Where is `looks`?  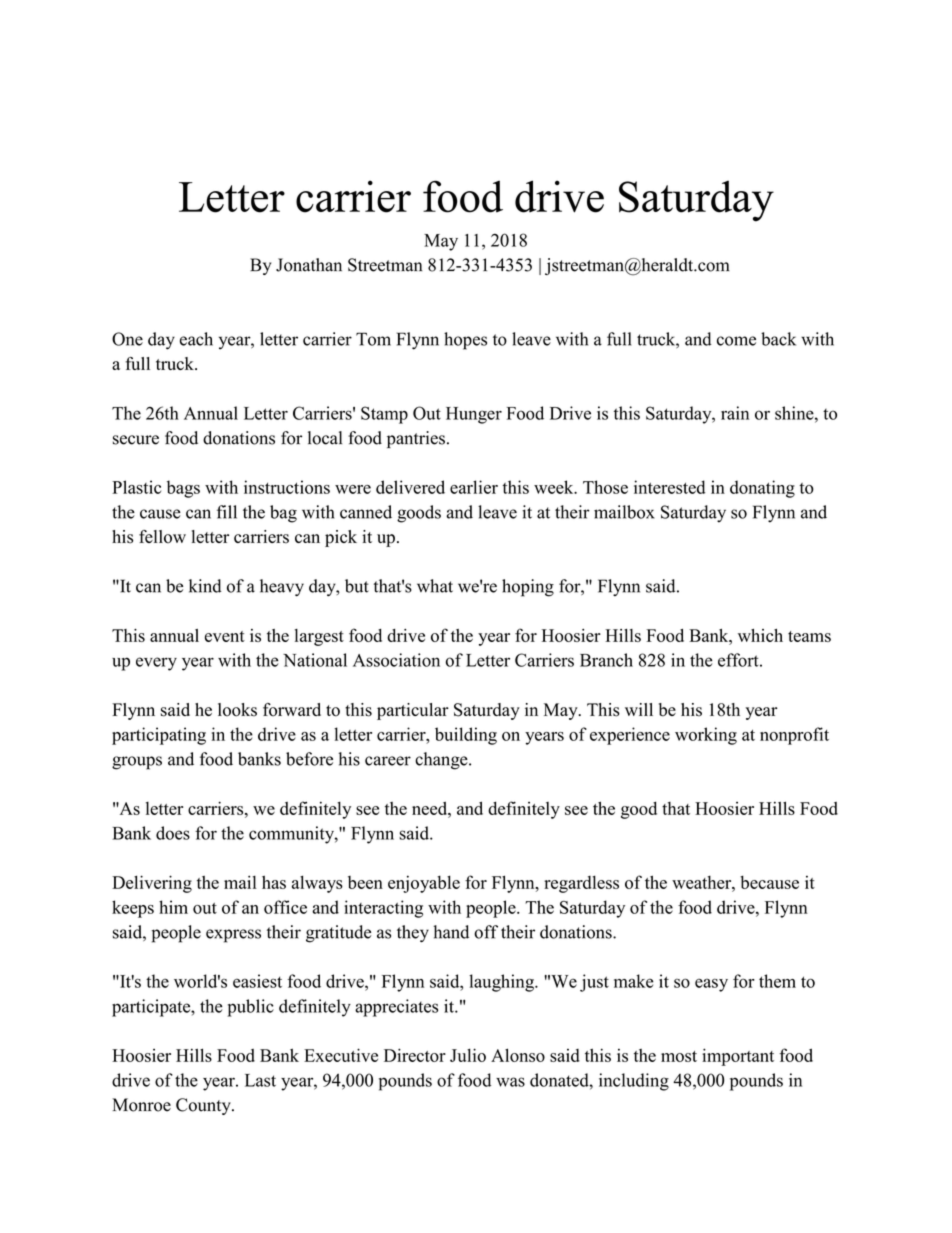 looks is located at coordinates (237, 710).
